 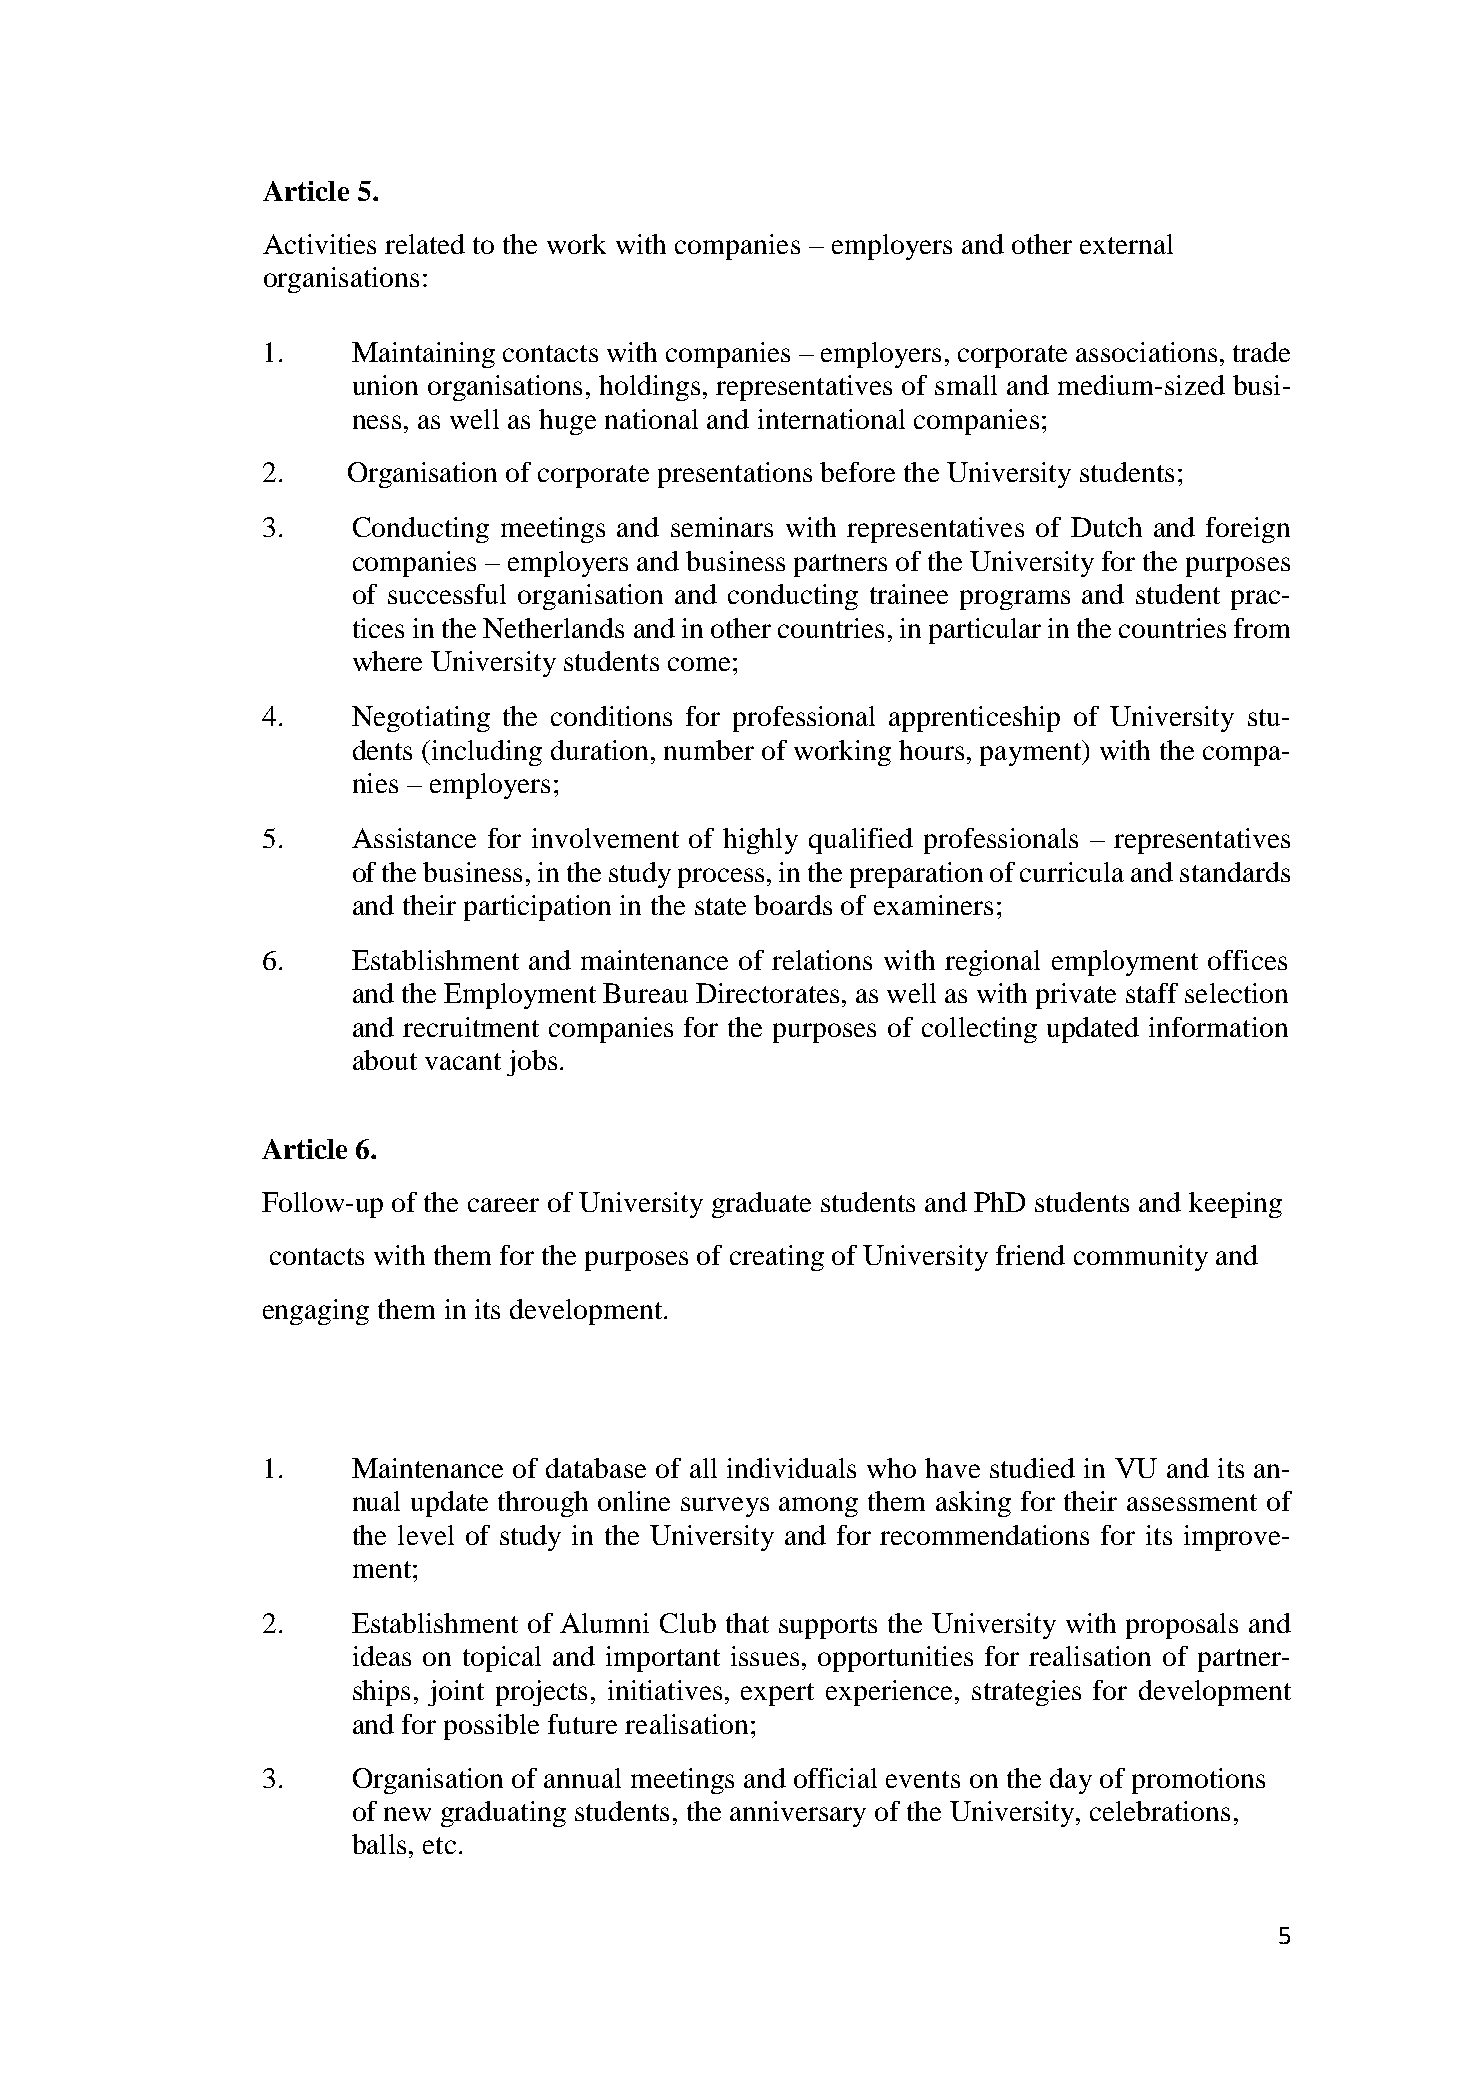 What do you see at coordinates (649, 388) in the screenshot?
I see `holdings` at bounding box center [649, 388].
